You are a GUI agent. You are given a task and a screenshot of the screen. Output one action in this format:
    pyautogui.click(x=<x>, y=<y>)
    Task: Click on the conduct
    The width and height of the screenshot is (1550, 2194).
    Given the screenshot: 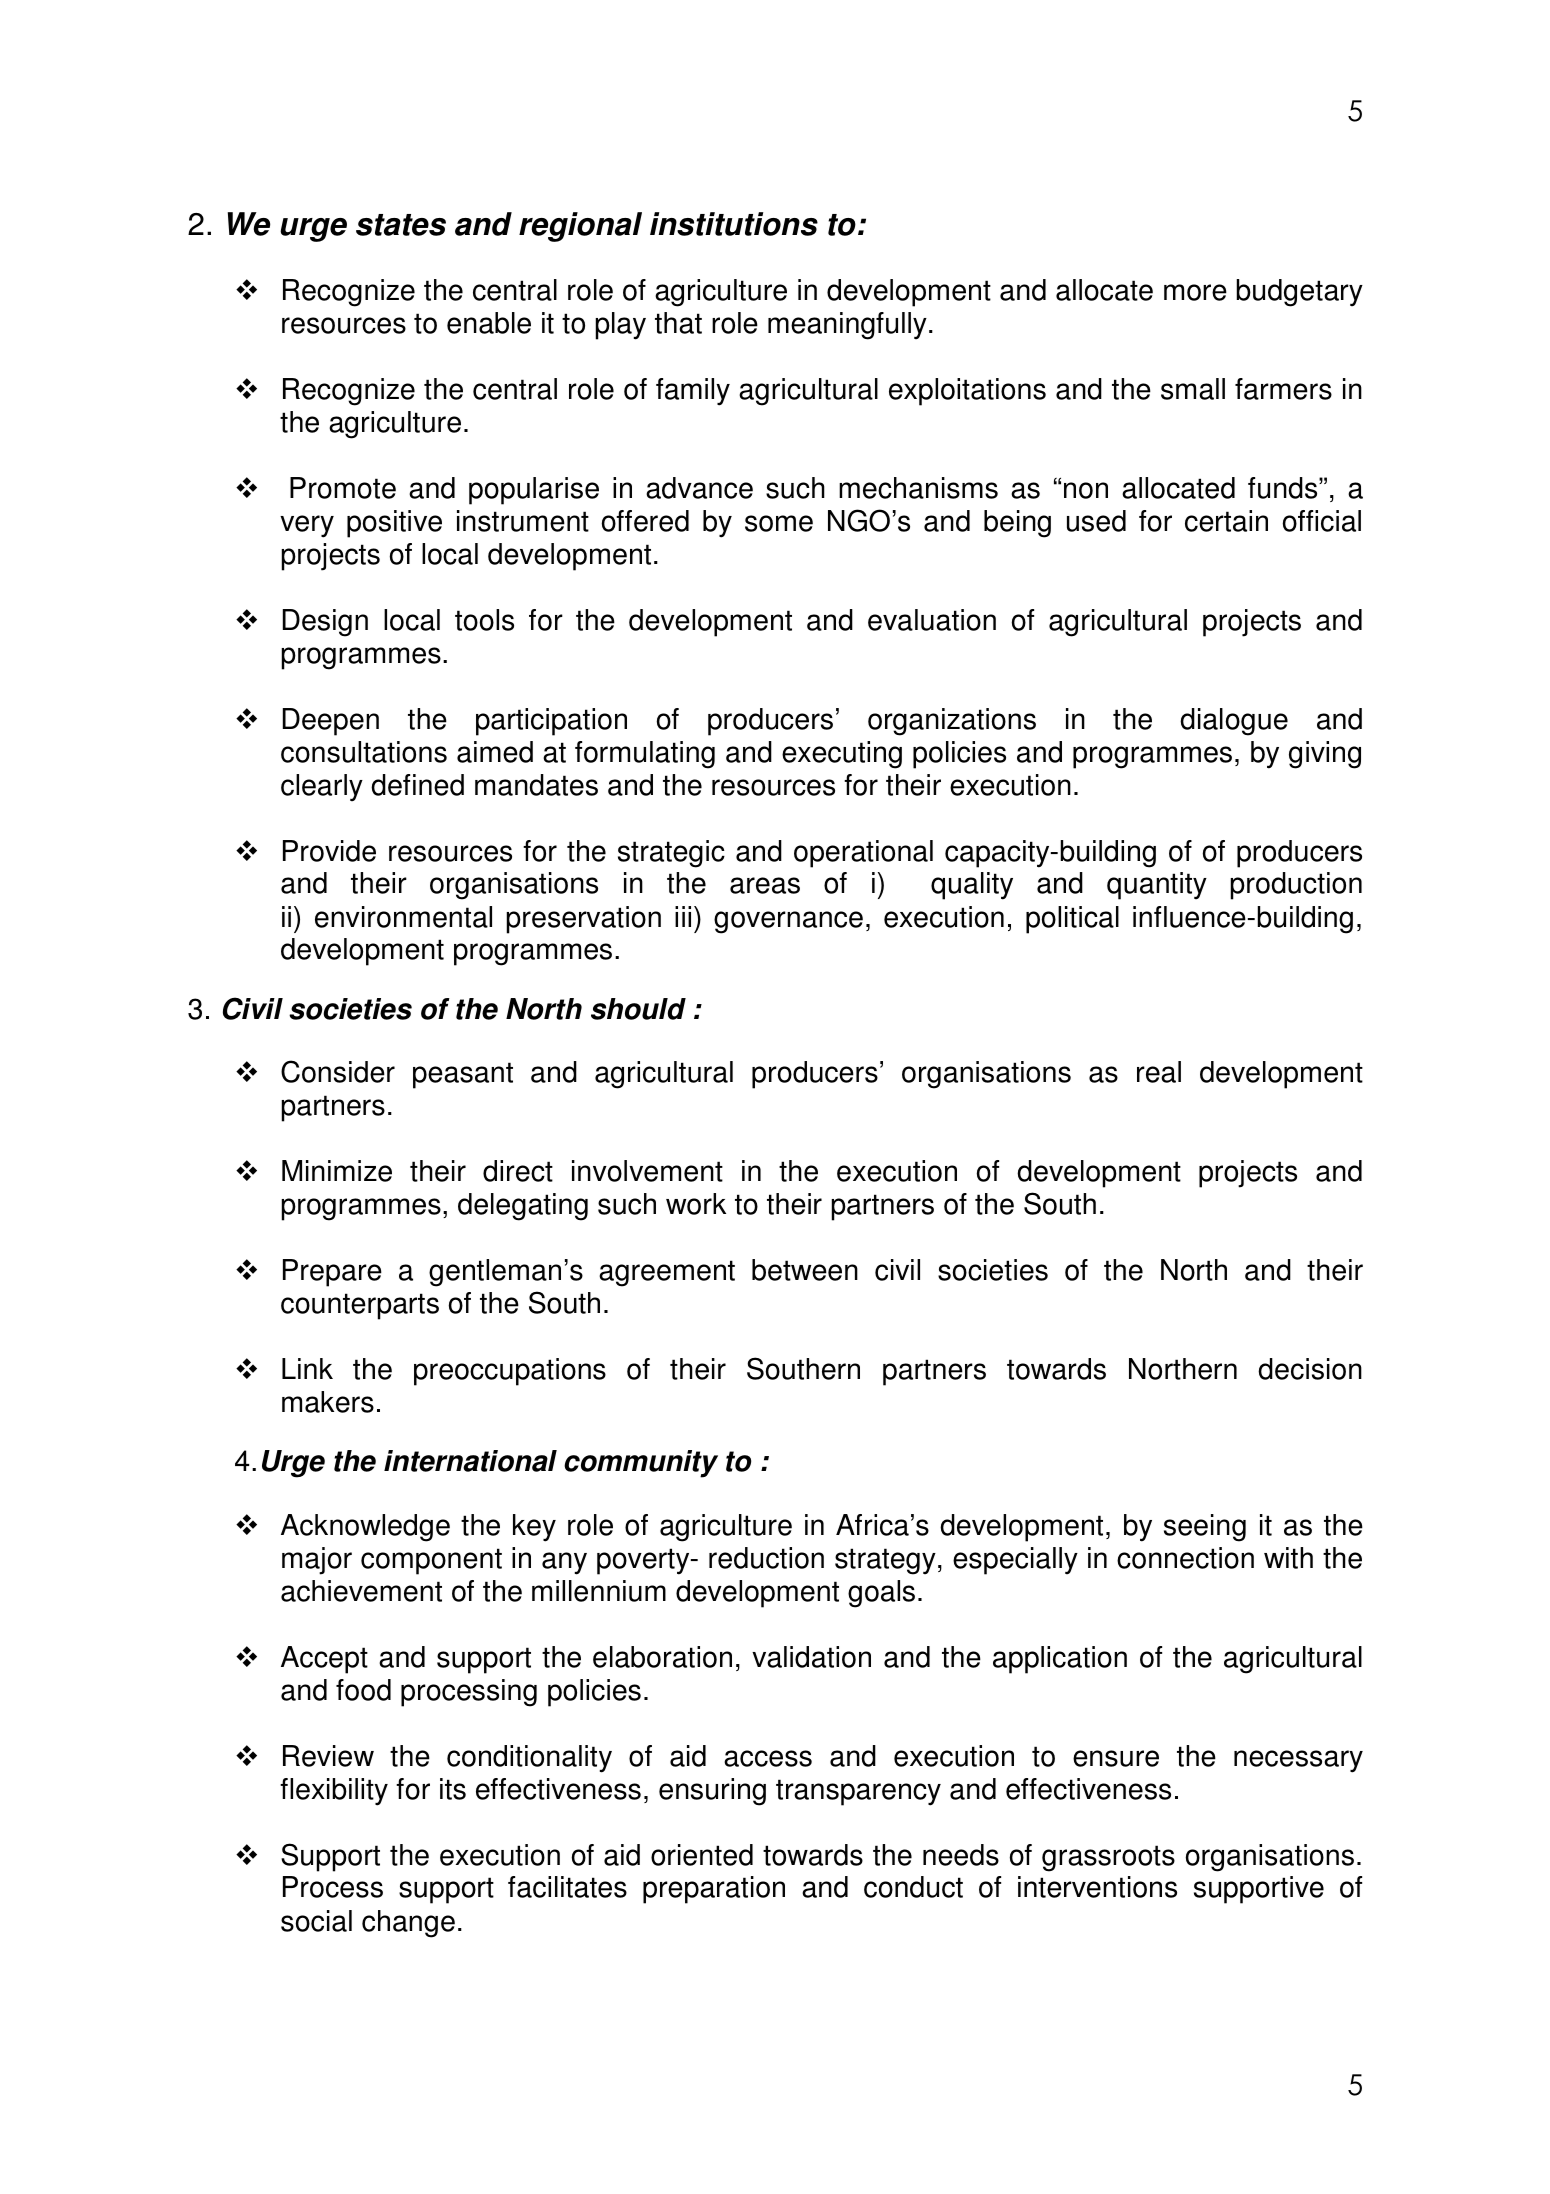 What is the action you would take?
    pyautogui.click(x=913, y=1887)
